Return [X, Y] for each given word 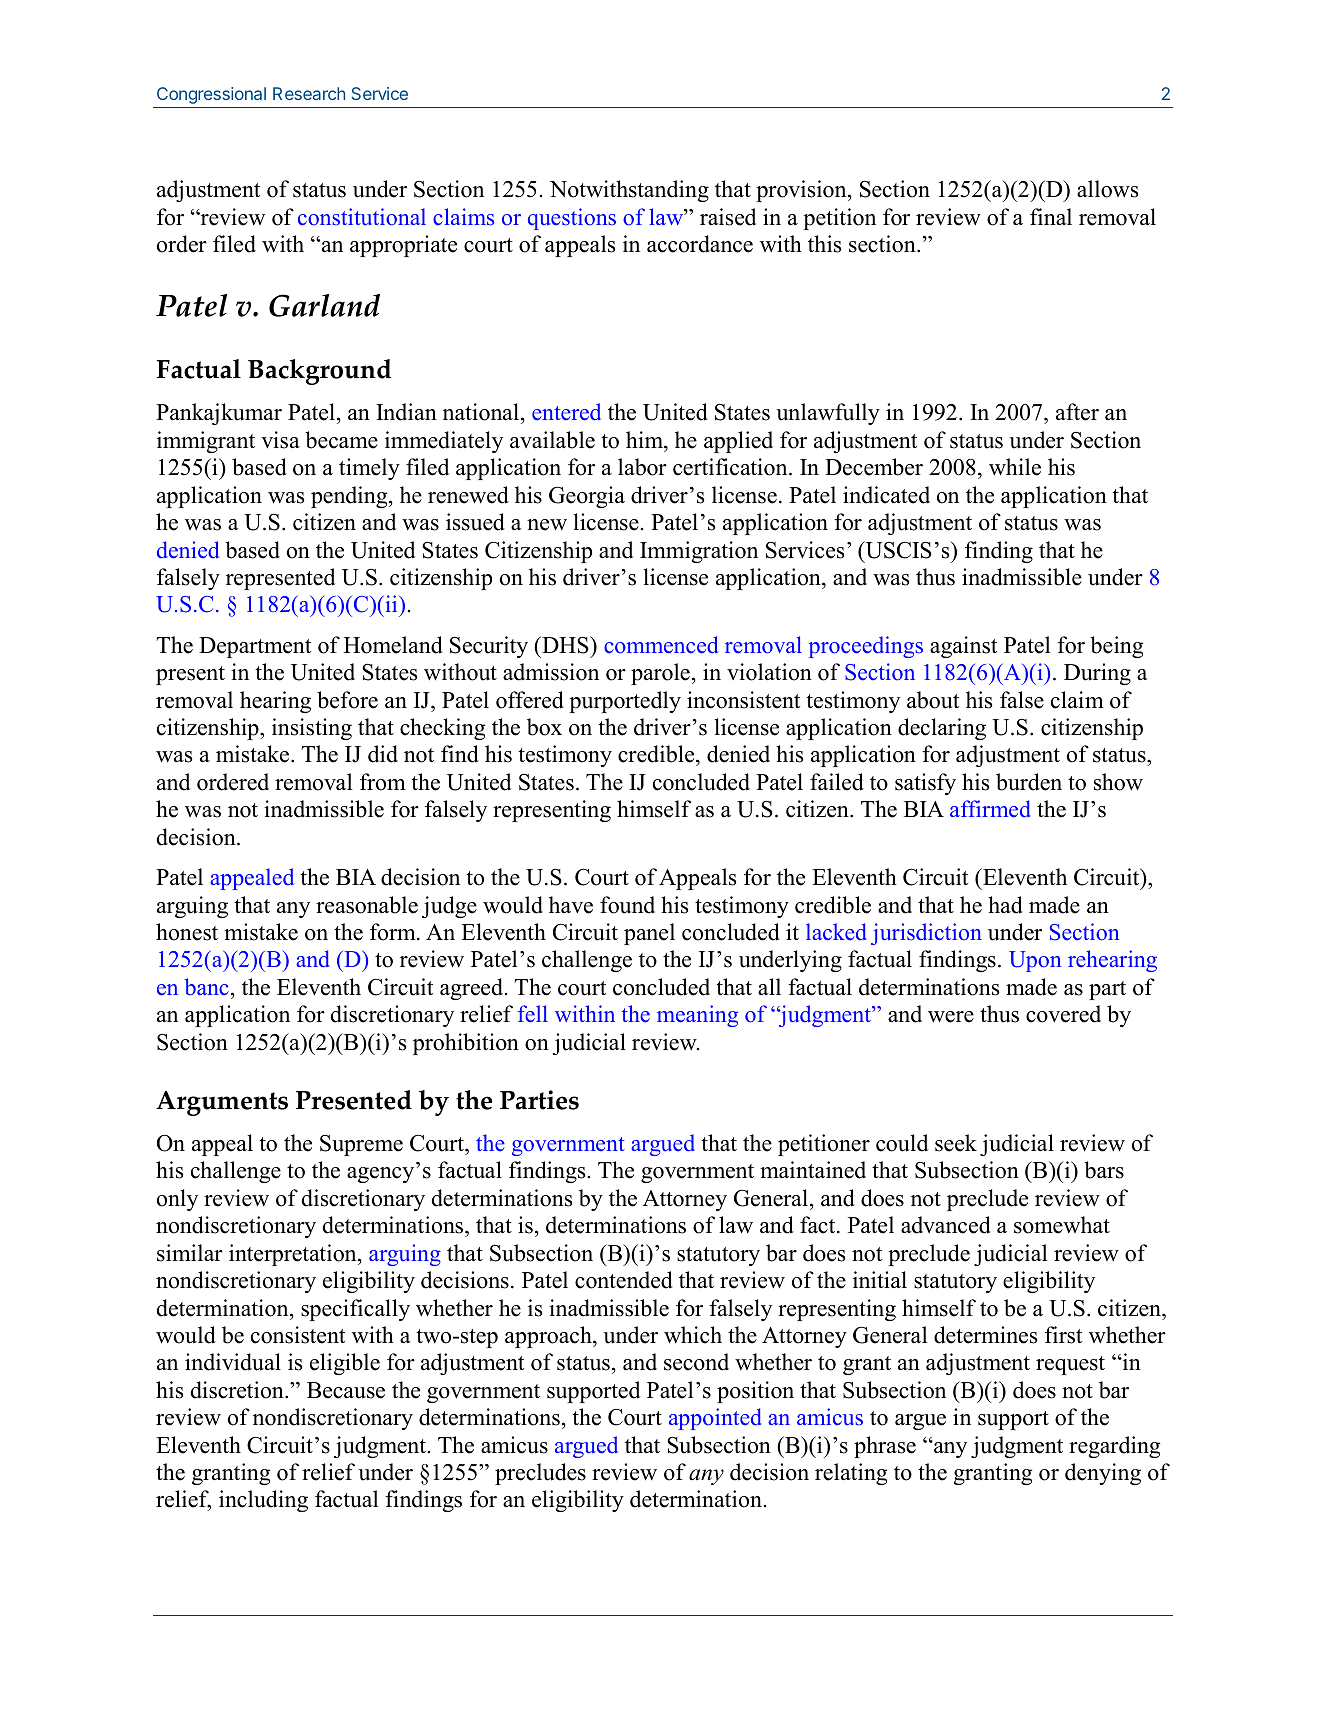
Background [319, 372]
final [1051, 216]
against [963, 647]
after [1077, 412]
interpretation [294, 1255]
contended [624, 1280]
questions [572, 219]
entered [566, 412]
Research [309, 93]
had [1005, 905]
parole [660, 674]
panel [649, 934]
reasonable [367, 905]
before [347, 700]
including [263, 1501]
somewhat [1062, 1225]
